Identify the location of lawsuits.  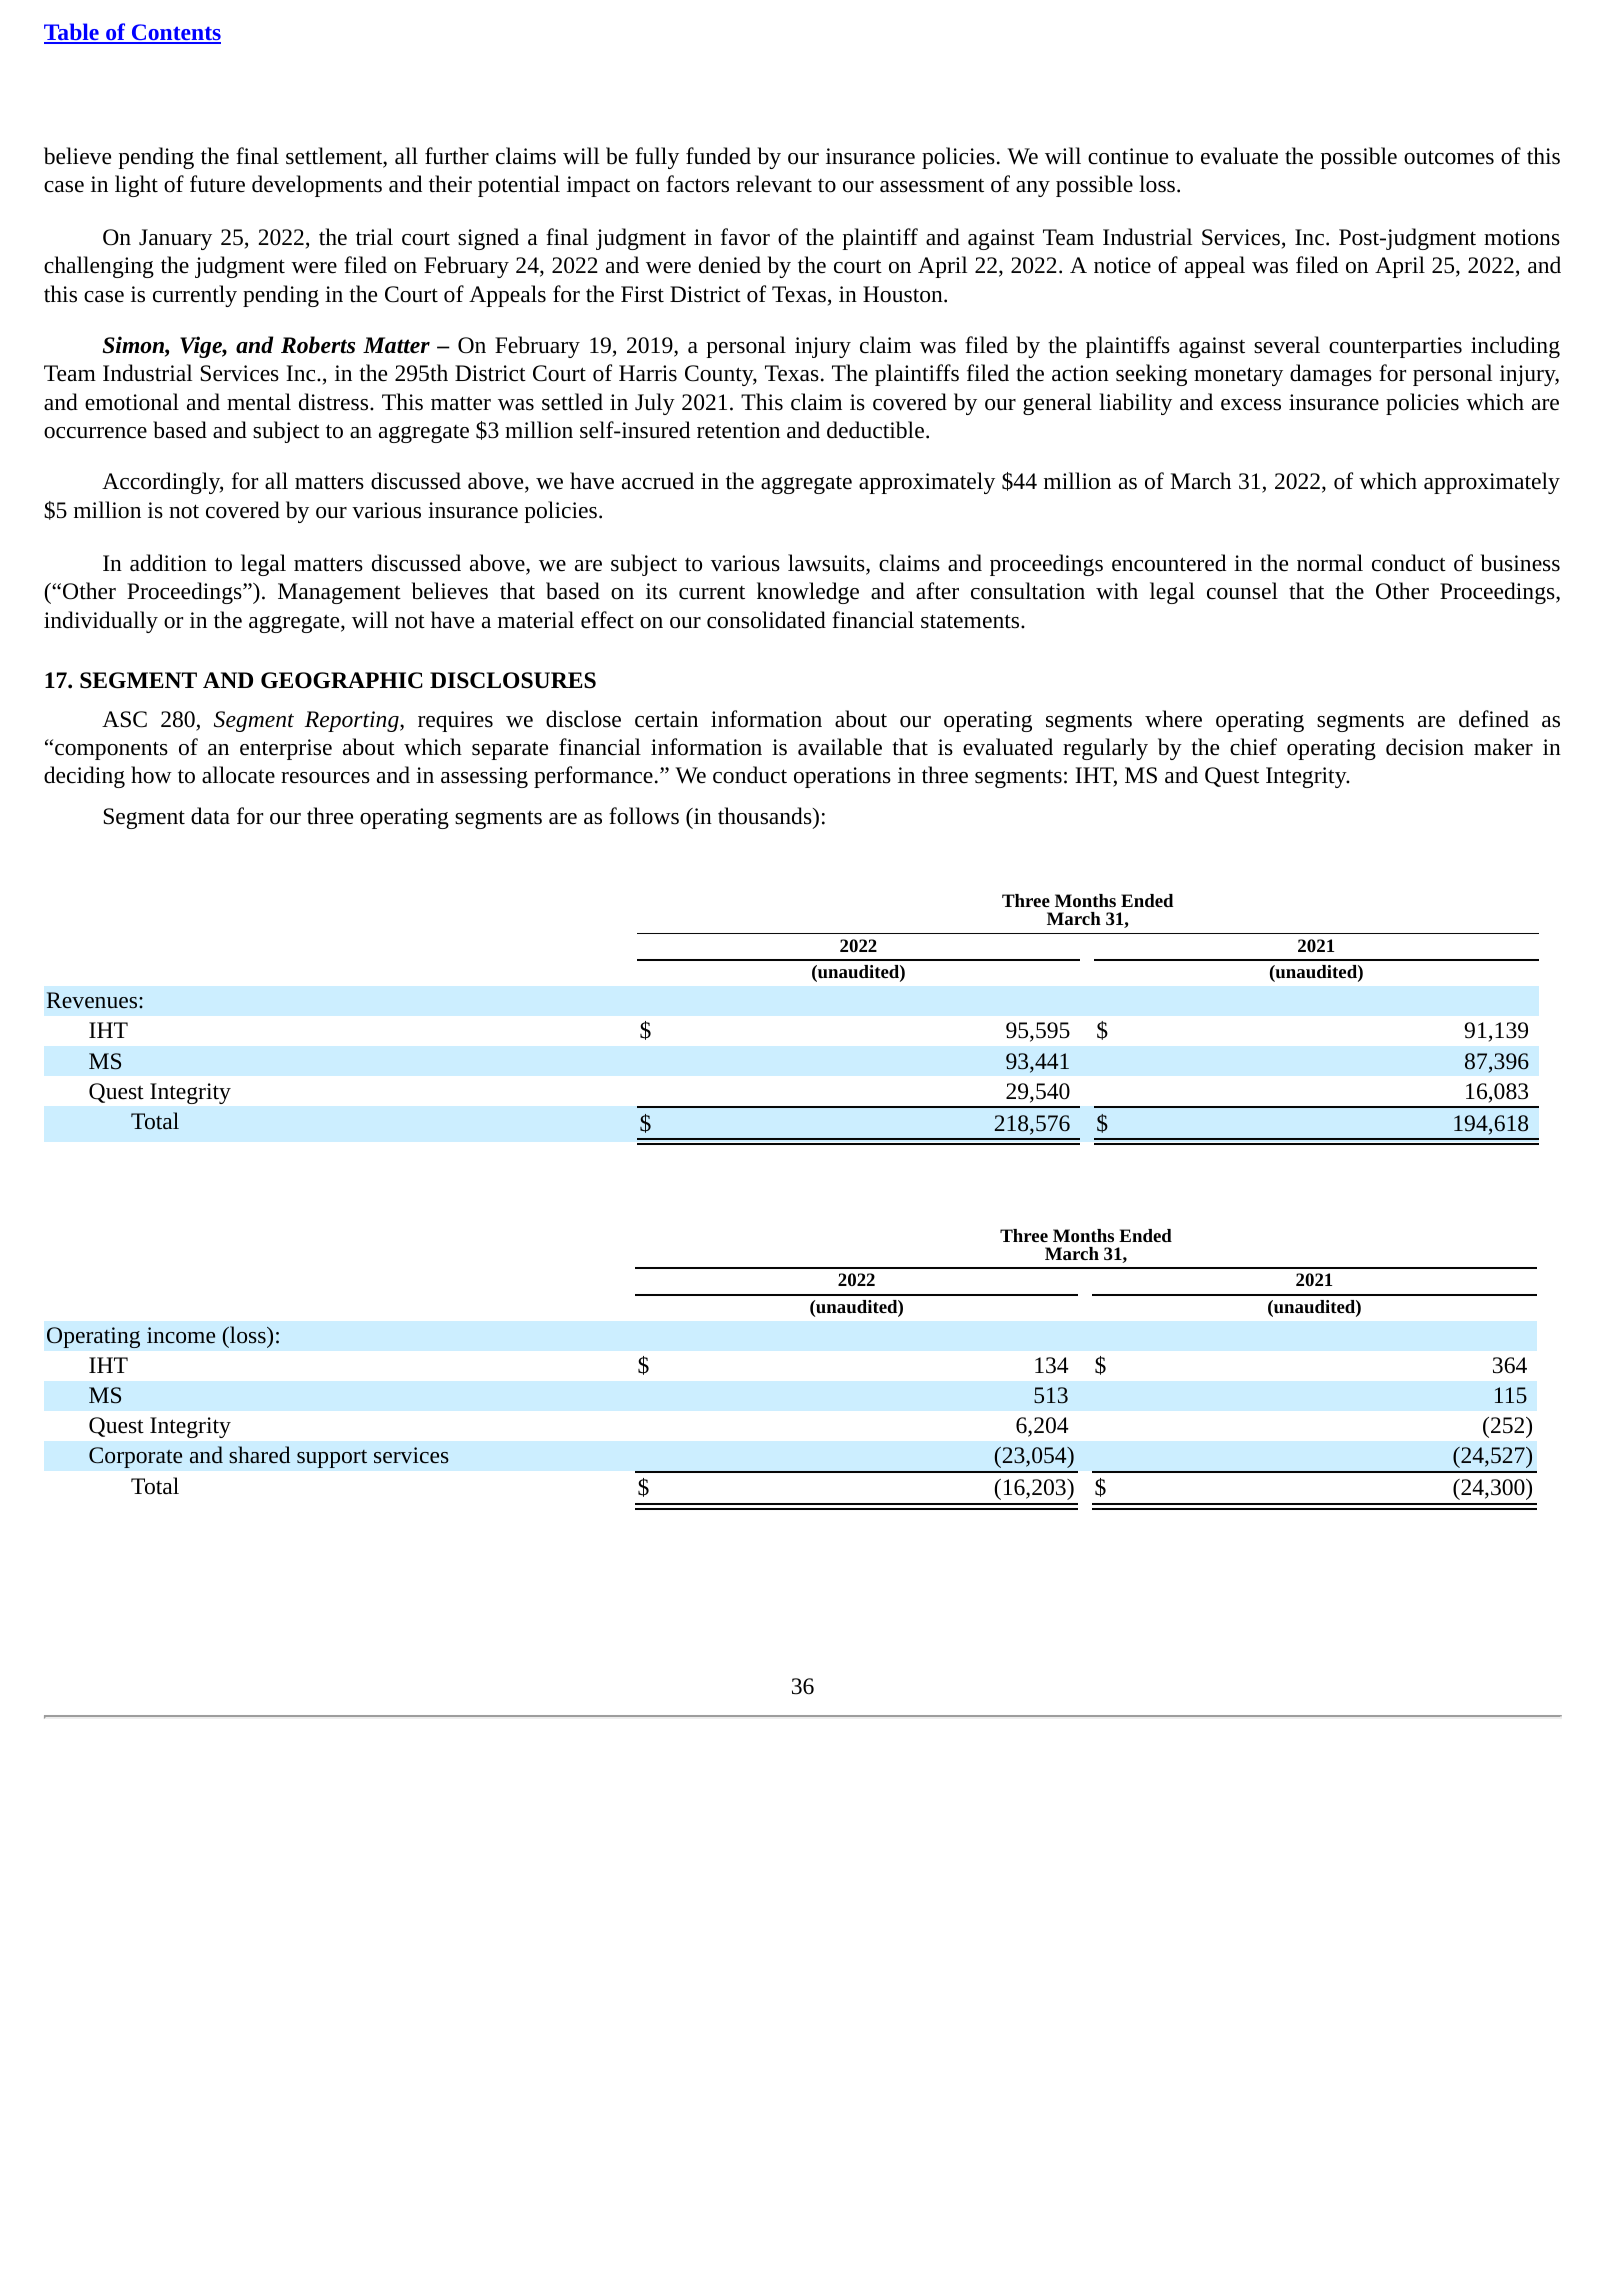
(827, 564).
